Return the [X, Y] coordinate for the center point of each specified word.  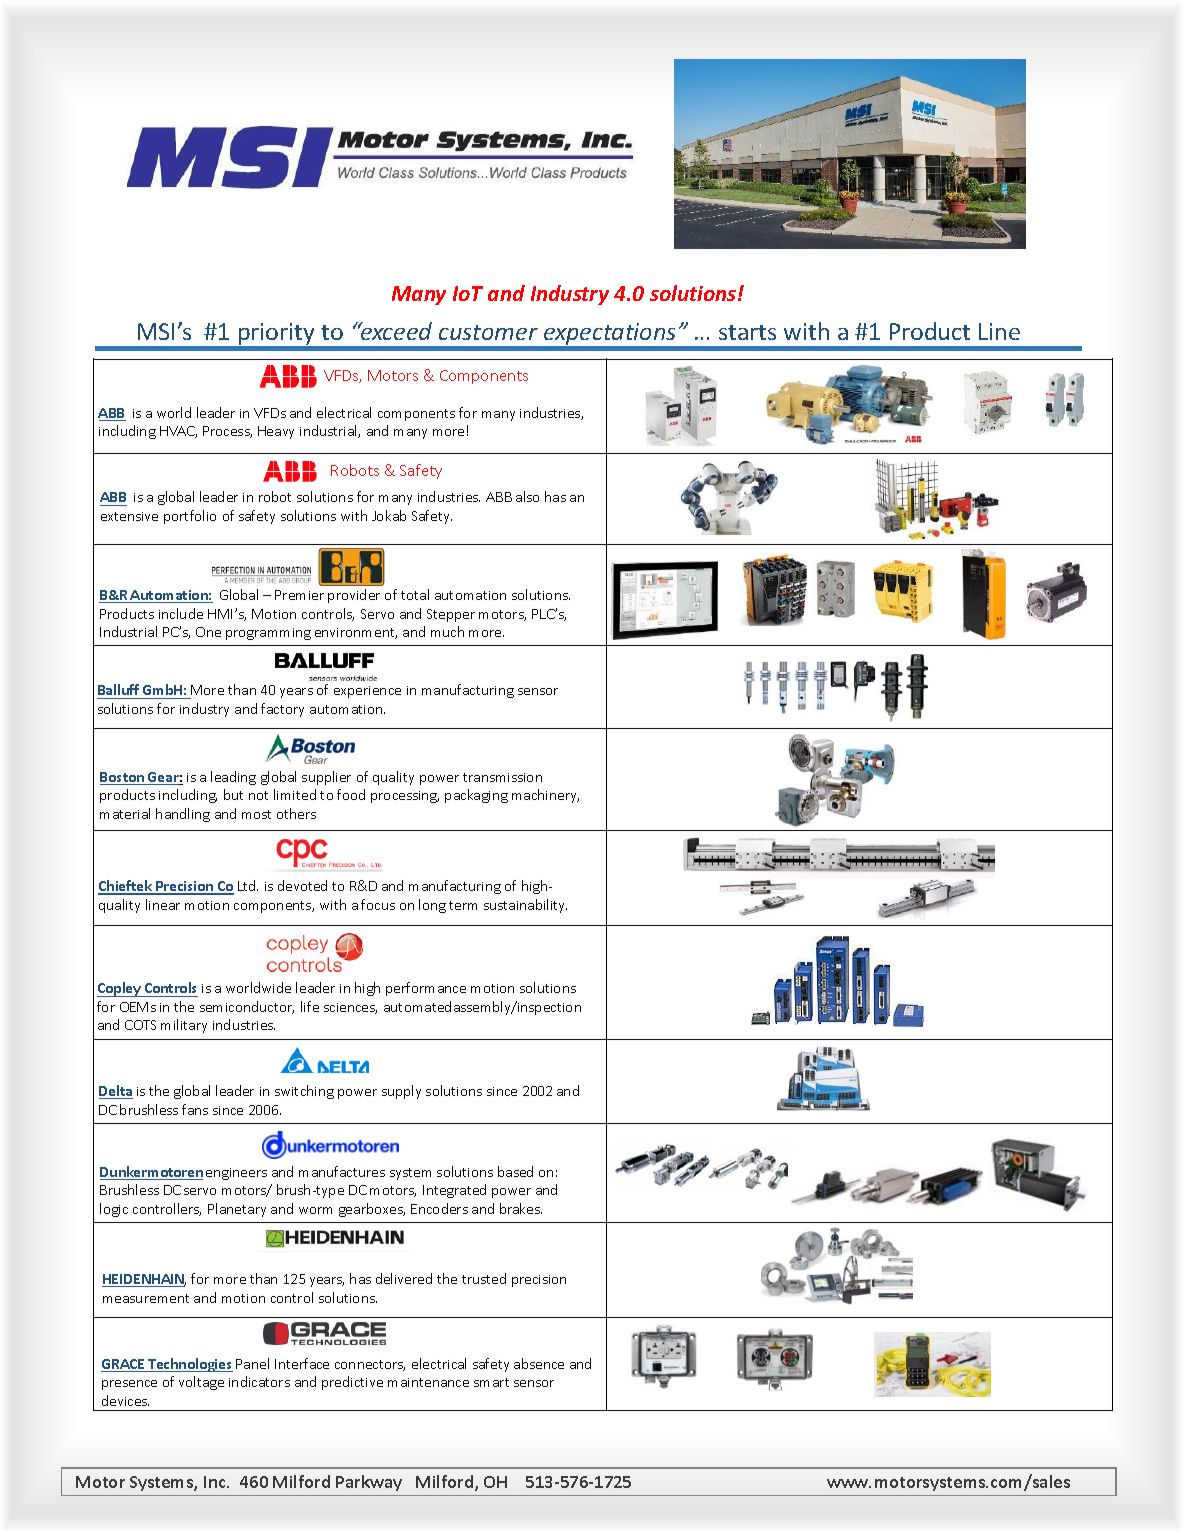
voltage [201, 1383]
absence [539, 1363]
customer [488, 332]
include [181, 613]
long [432, 906]
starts [747, 332]
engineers [236, 1174]
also [527, 496]
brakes [521, 1208]
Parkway [369, 1483]
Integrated [454, 1191]
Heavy [276, 432]
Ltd [248, 885]
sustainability [525, 906]
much [447, 631]
